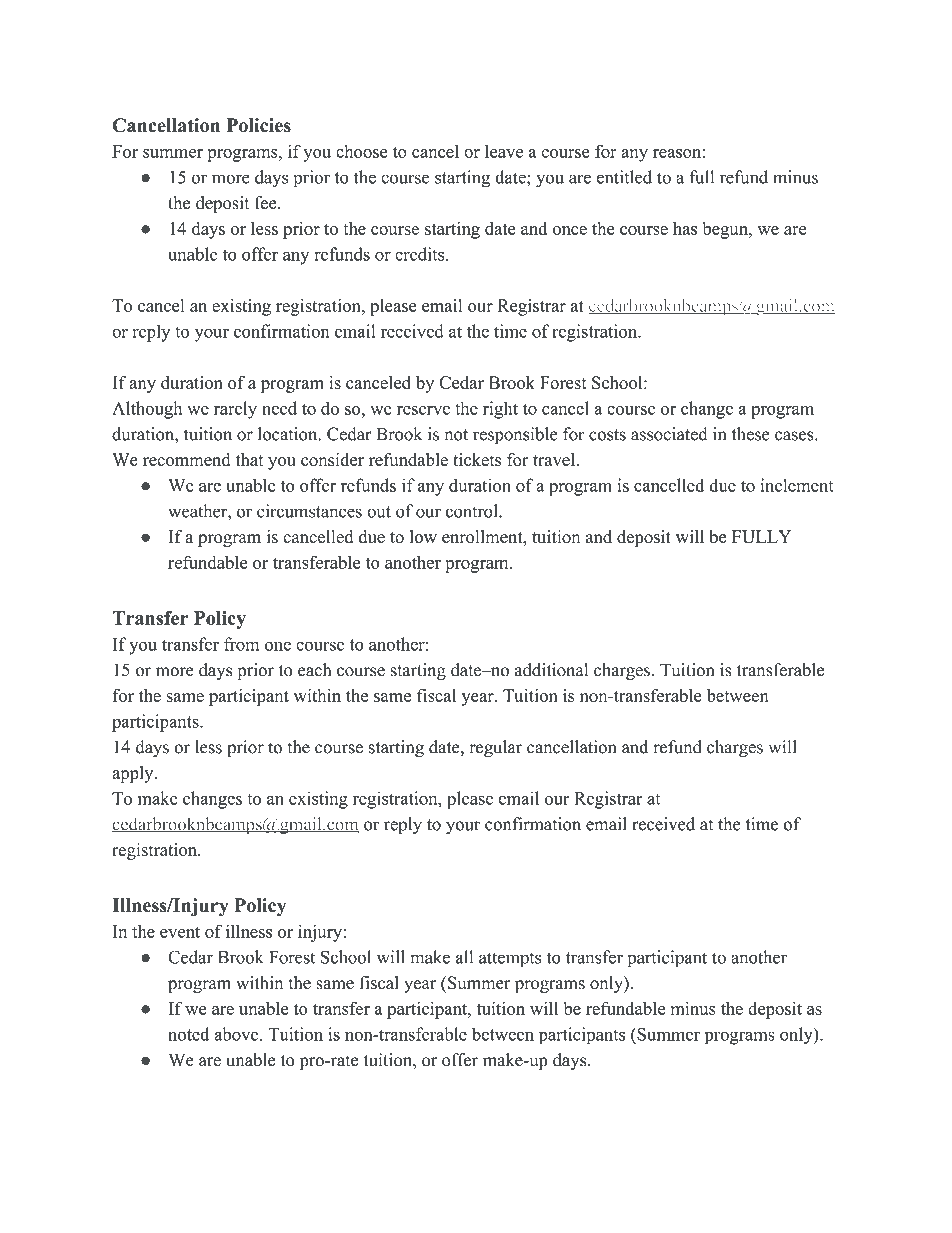 The image size is (952, 1233). I want to click on apply, so click(134, 774).
